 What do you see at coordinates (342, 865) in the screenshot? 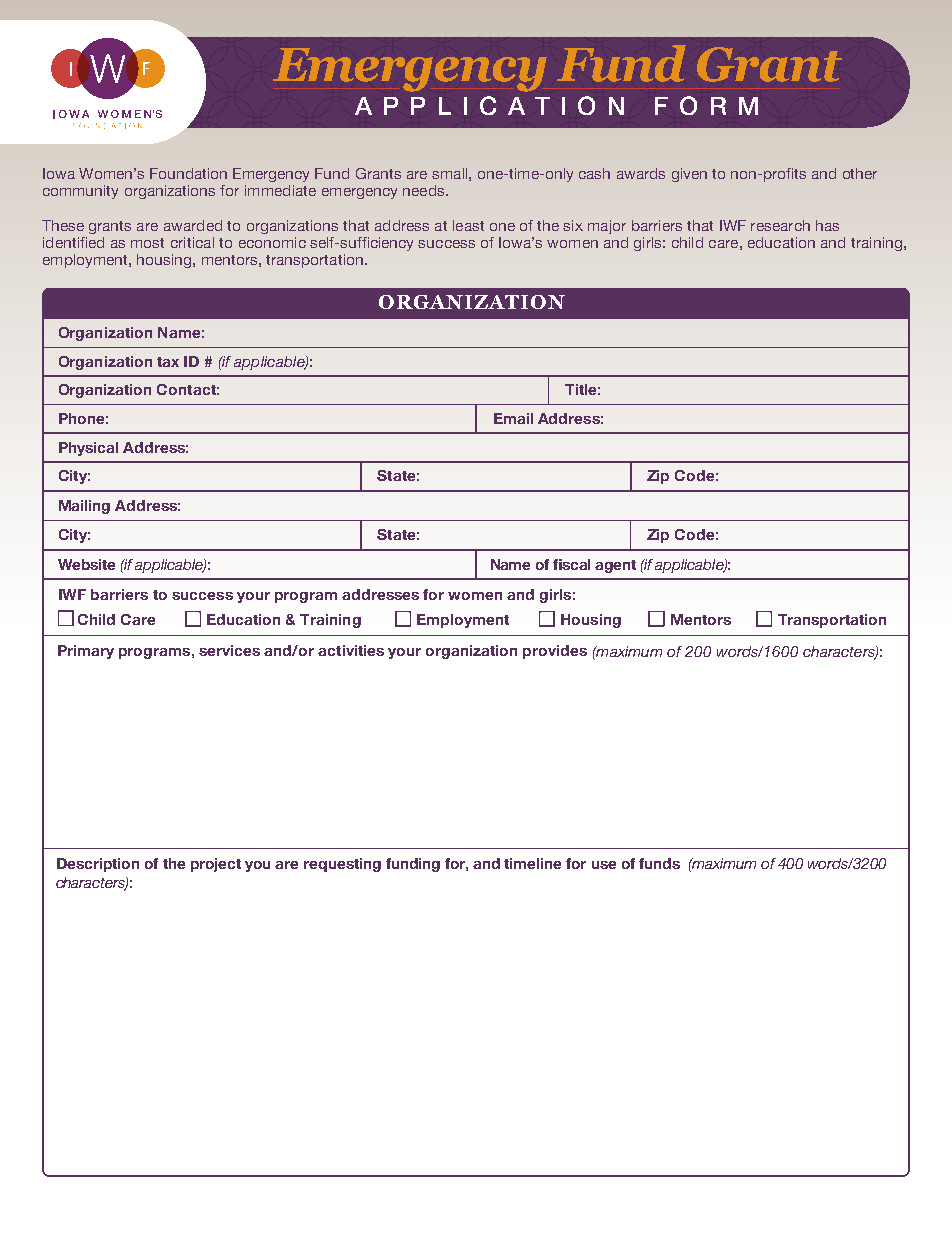
I see `requesting` at bounding box center [342, 865].
